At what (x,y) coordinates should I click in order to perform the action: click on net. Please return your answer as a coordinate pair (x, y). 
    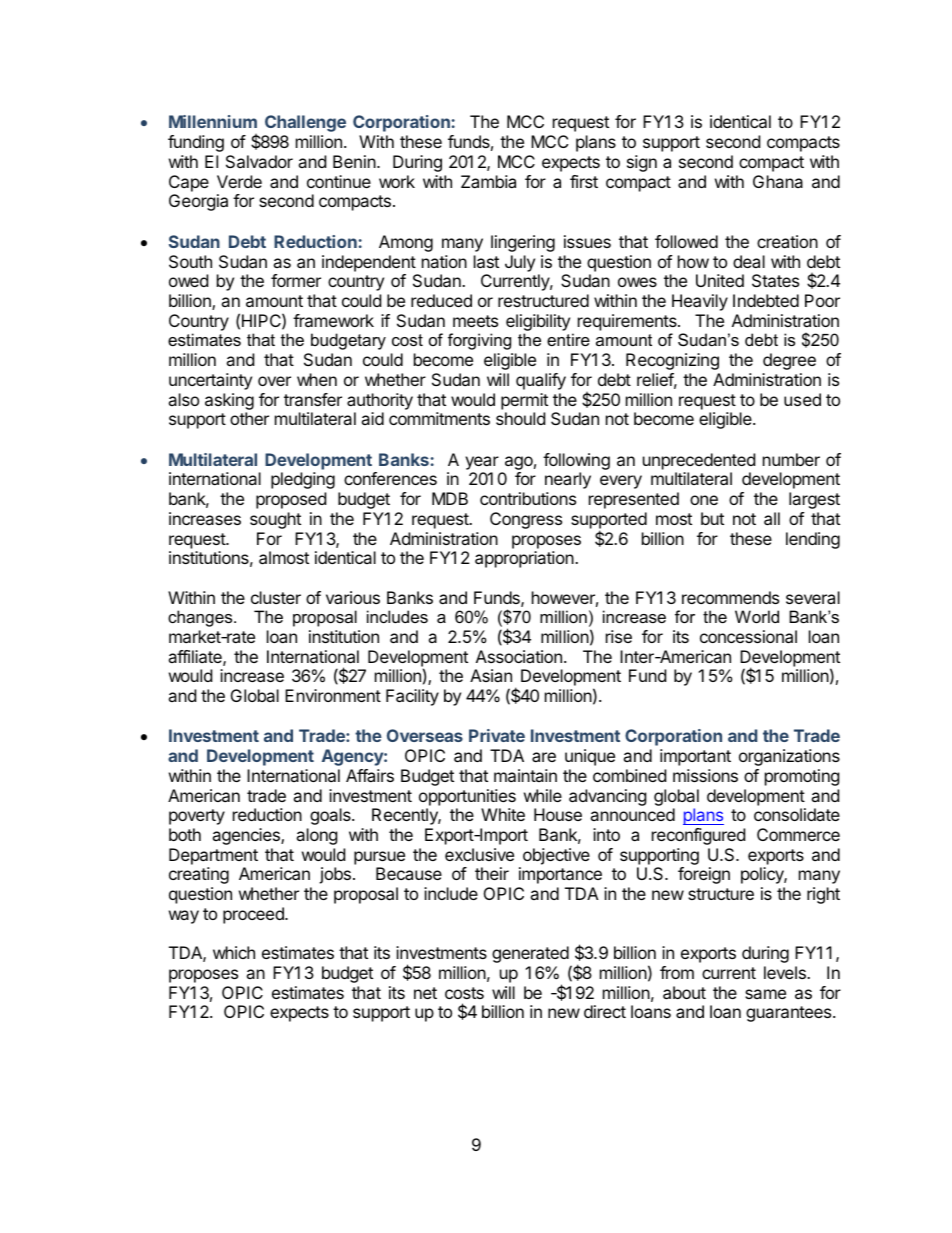
    Looking at the image, I should click on (425, 993).
